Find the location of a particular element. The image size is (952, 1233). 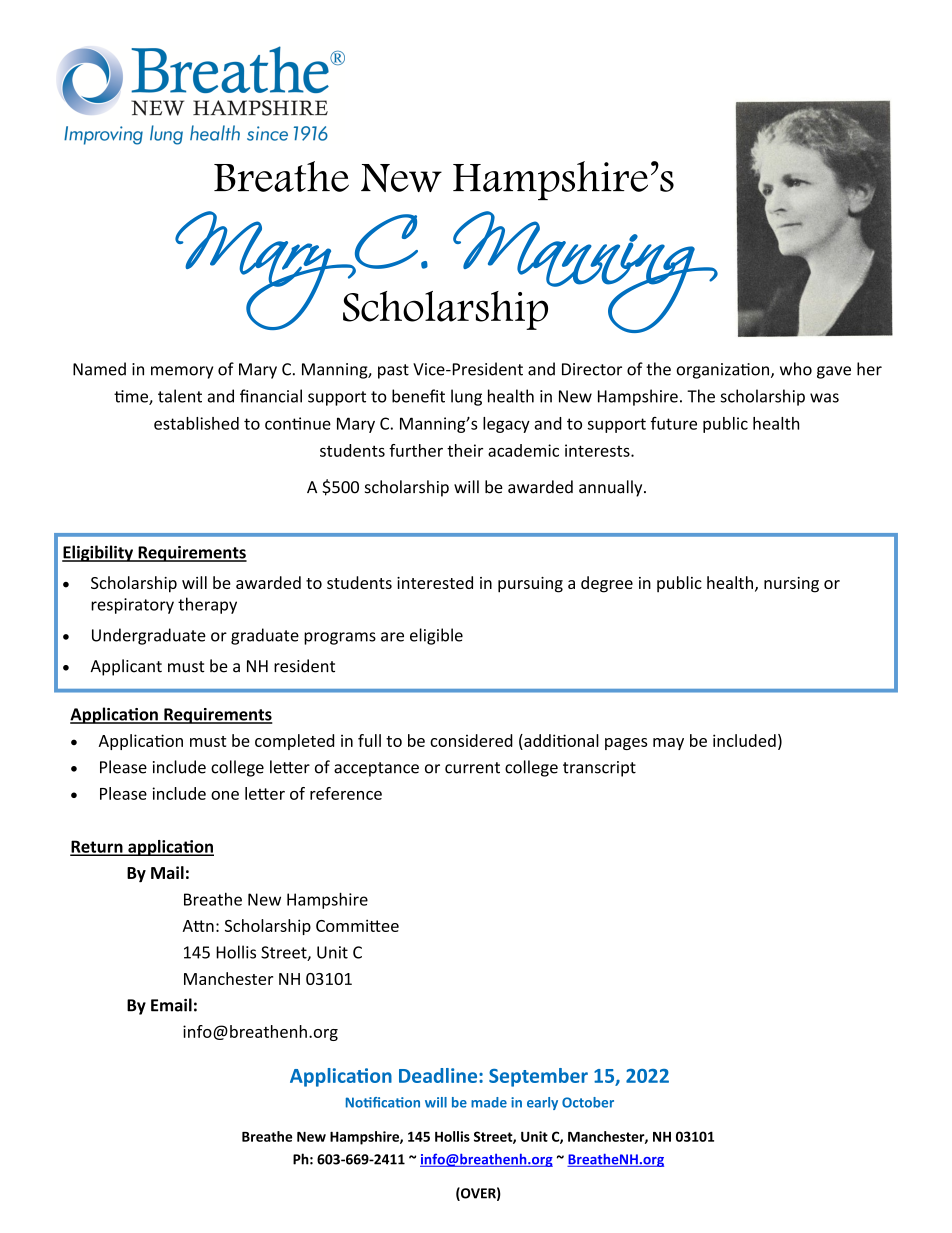

Notification is located at coordinates (383, 1102).
